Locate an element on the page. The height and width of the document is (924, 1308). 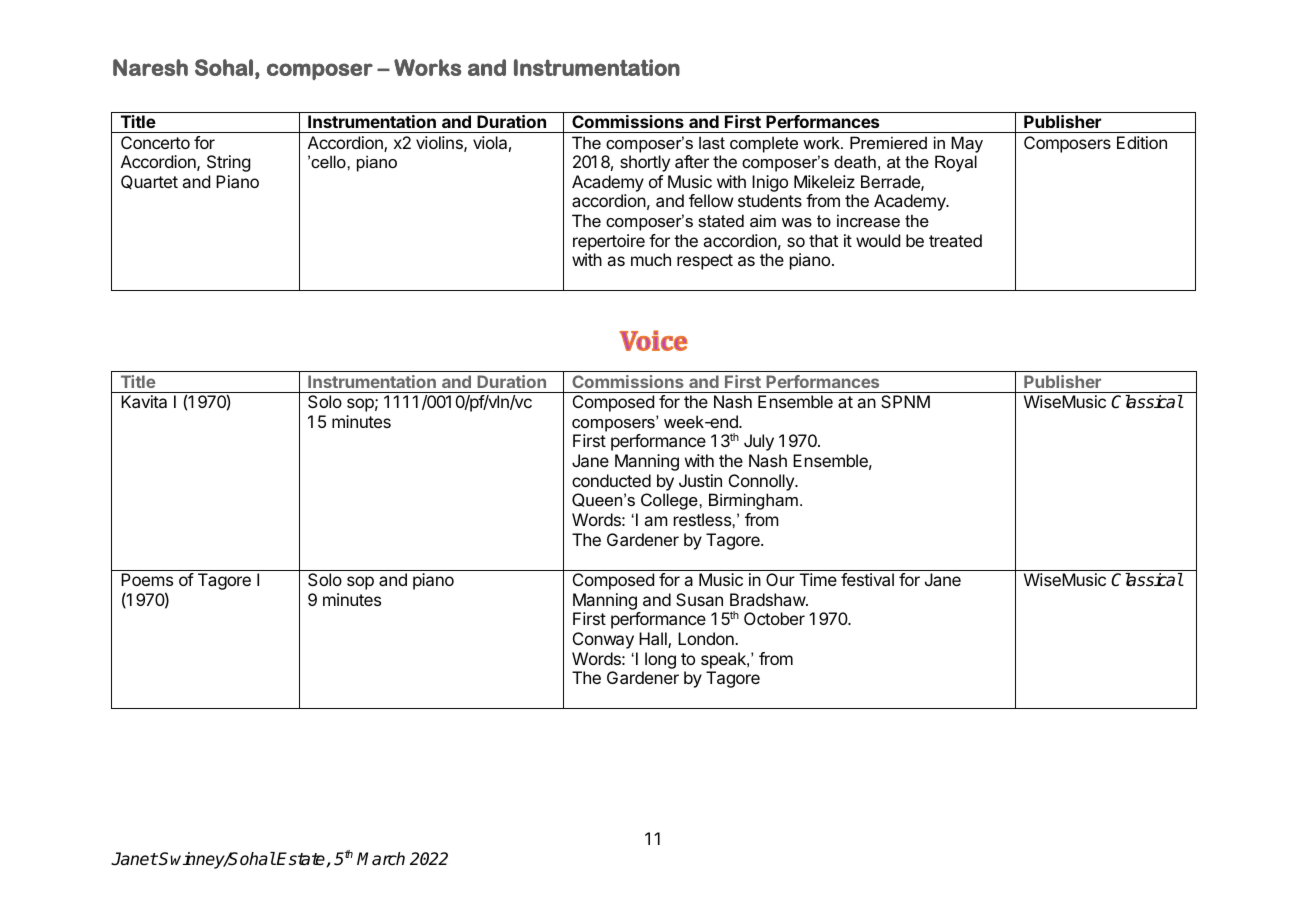
festival is located at coordinates (867, 579).
